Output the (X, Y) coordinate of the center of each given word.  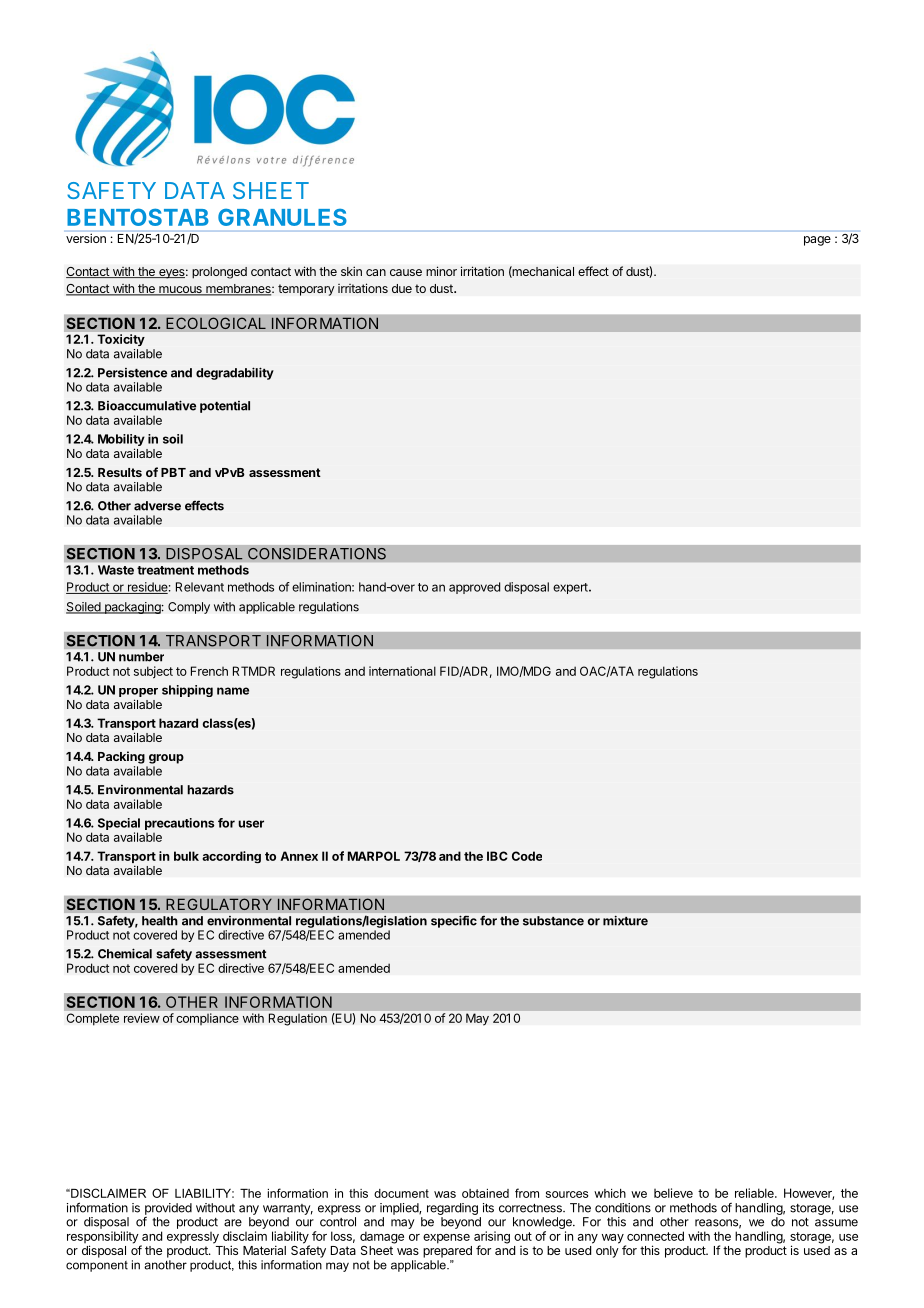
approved (474, 588)
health (160, 921)
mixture (625, 920)
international (402, 671)
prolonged (219, 273)
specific (454, 921)
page (817, 241)
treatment (165, 570)
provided (168, 1209)
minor (441, 271)
